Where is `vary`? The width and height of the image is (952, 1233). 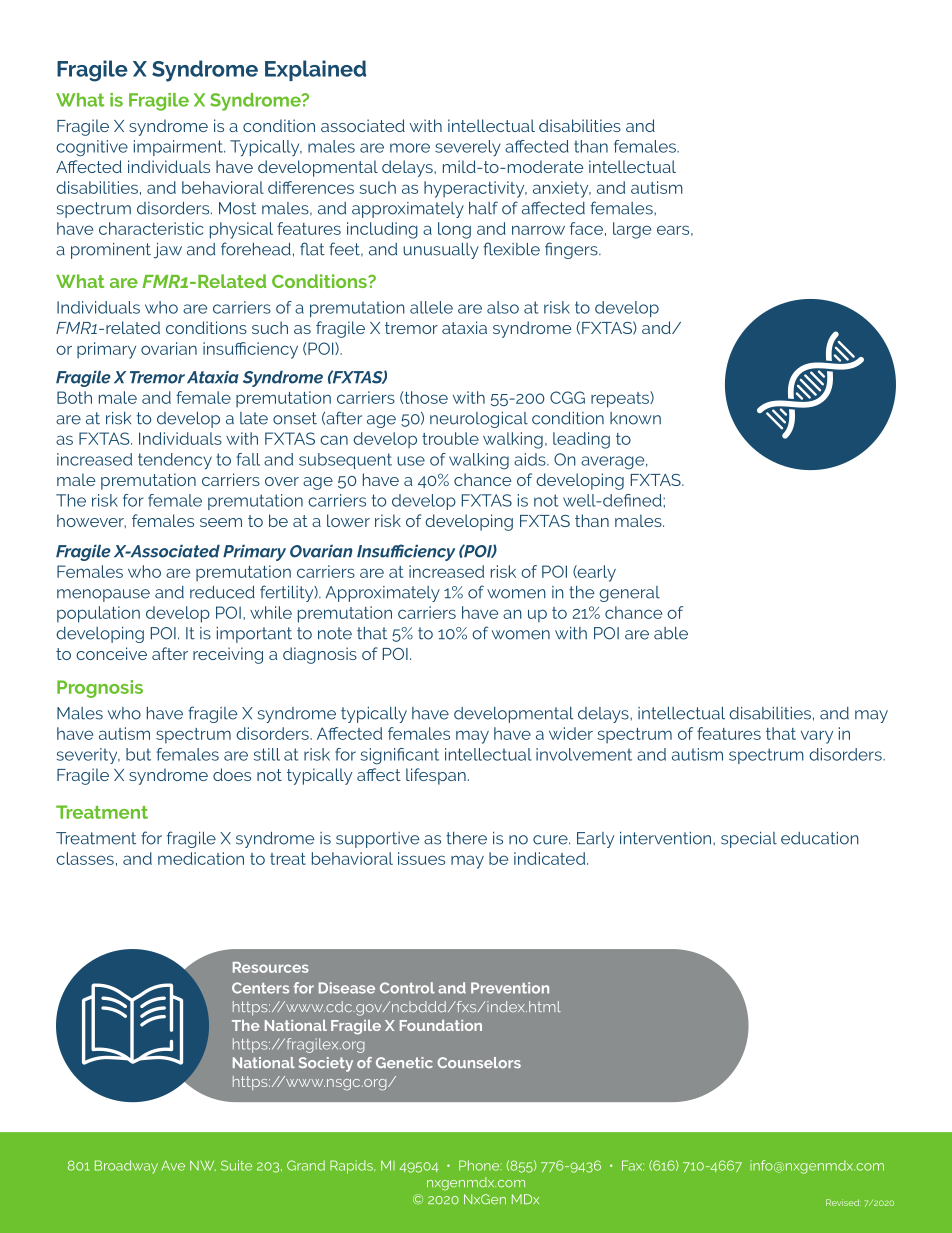
vary is located at coordinates (817, 737).
